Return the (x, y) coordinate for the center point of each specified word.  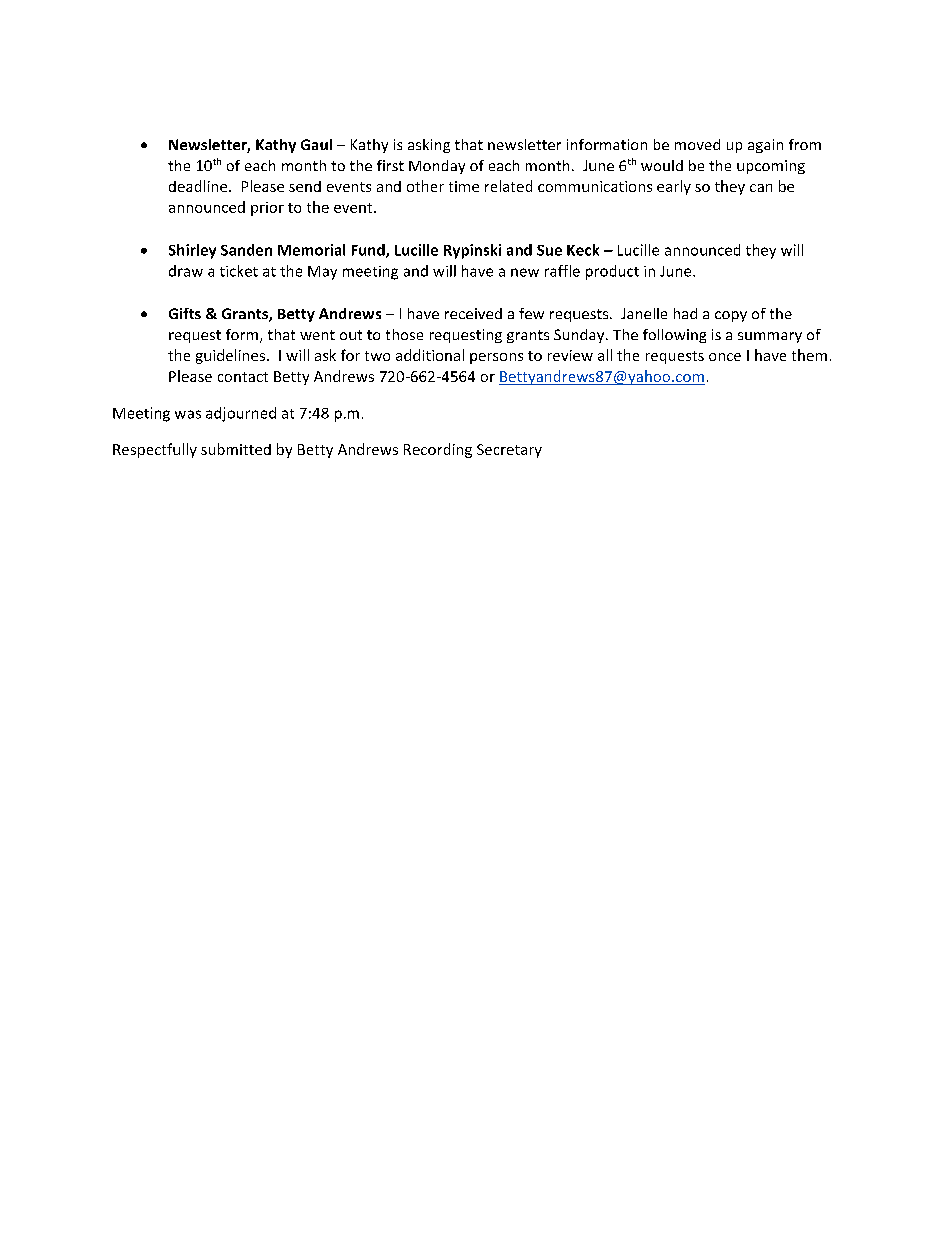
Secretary (509, 451)
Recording (438, 450)
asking (429, 146)
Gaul (316, 144)
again (765, 146)
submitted (236, 449)
